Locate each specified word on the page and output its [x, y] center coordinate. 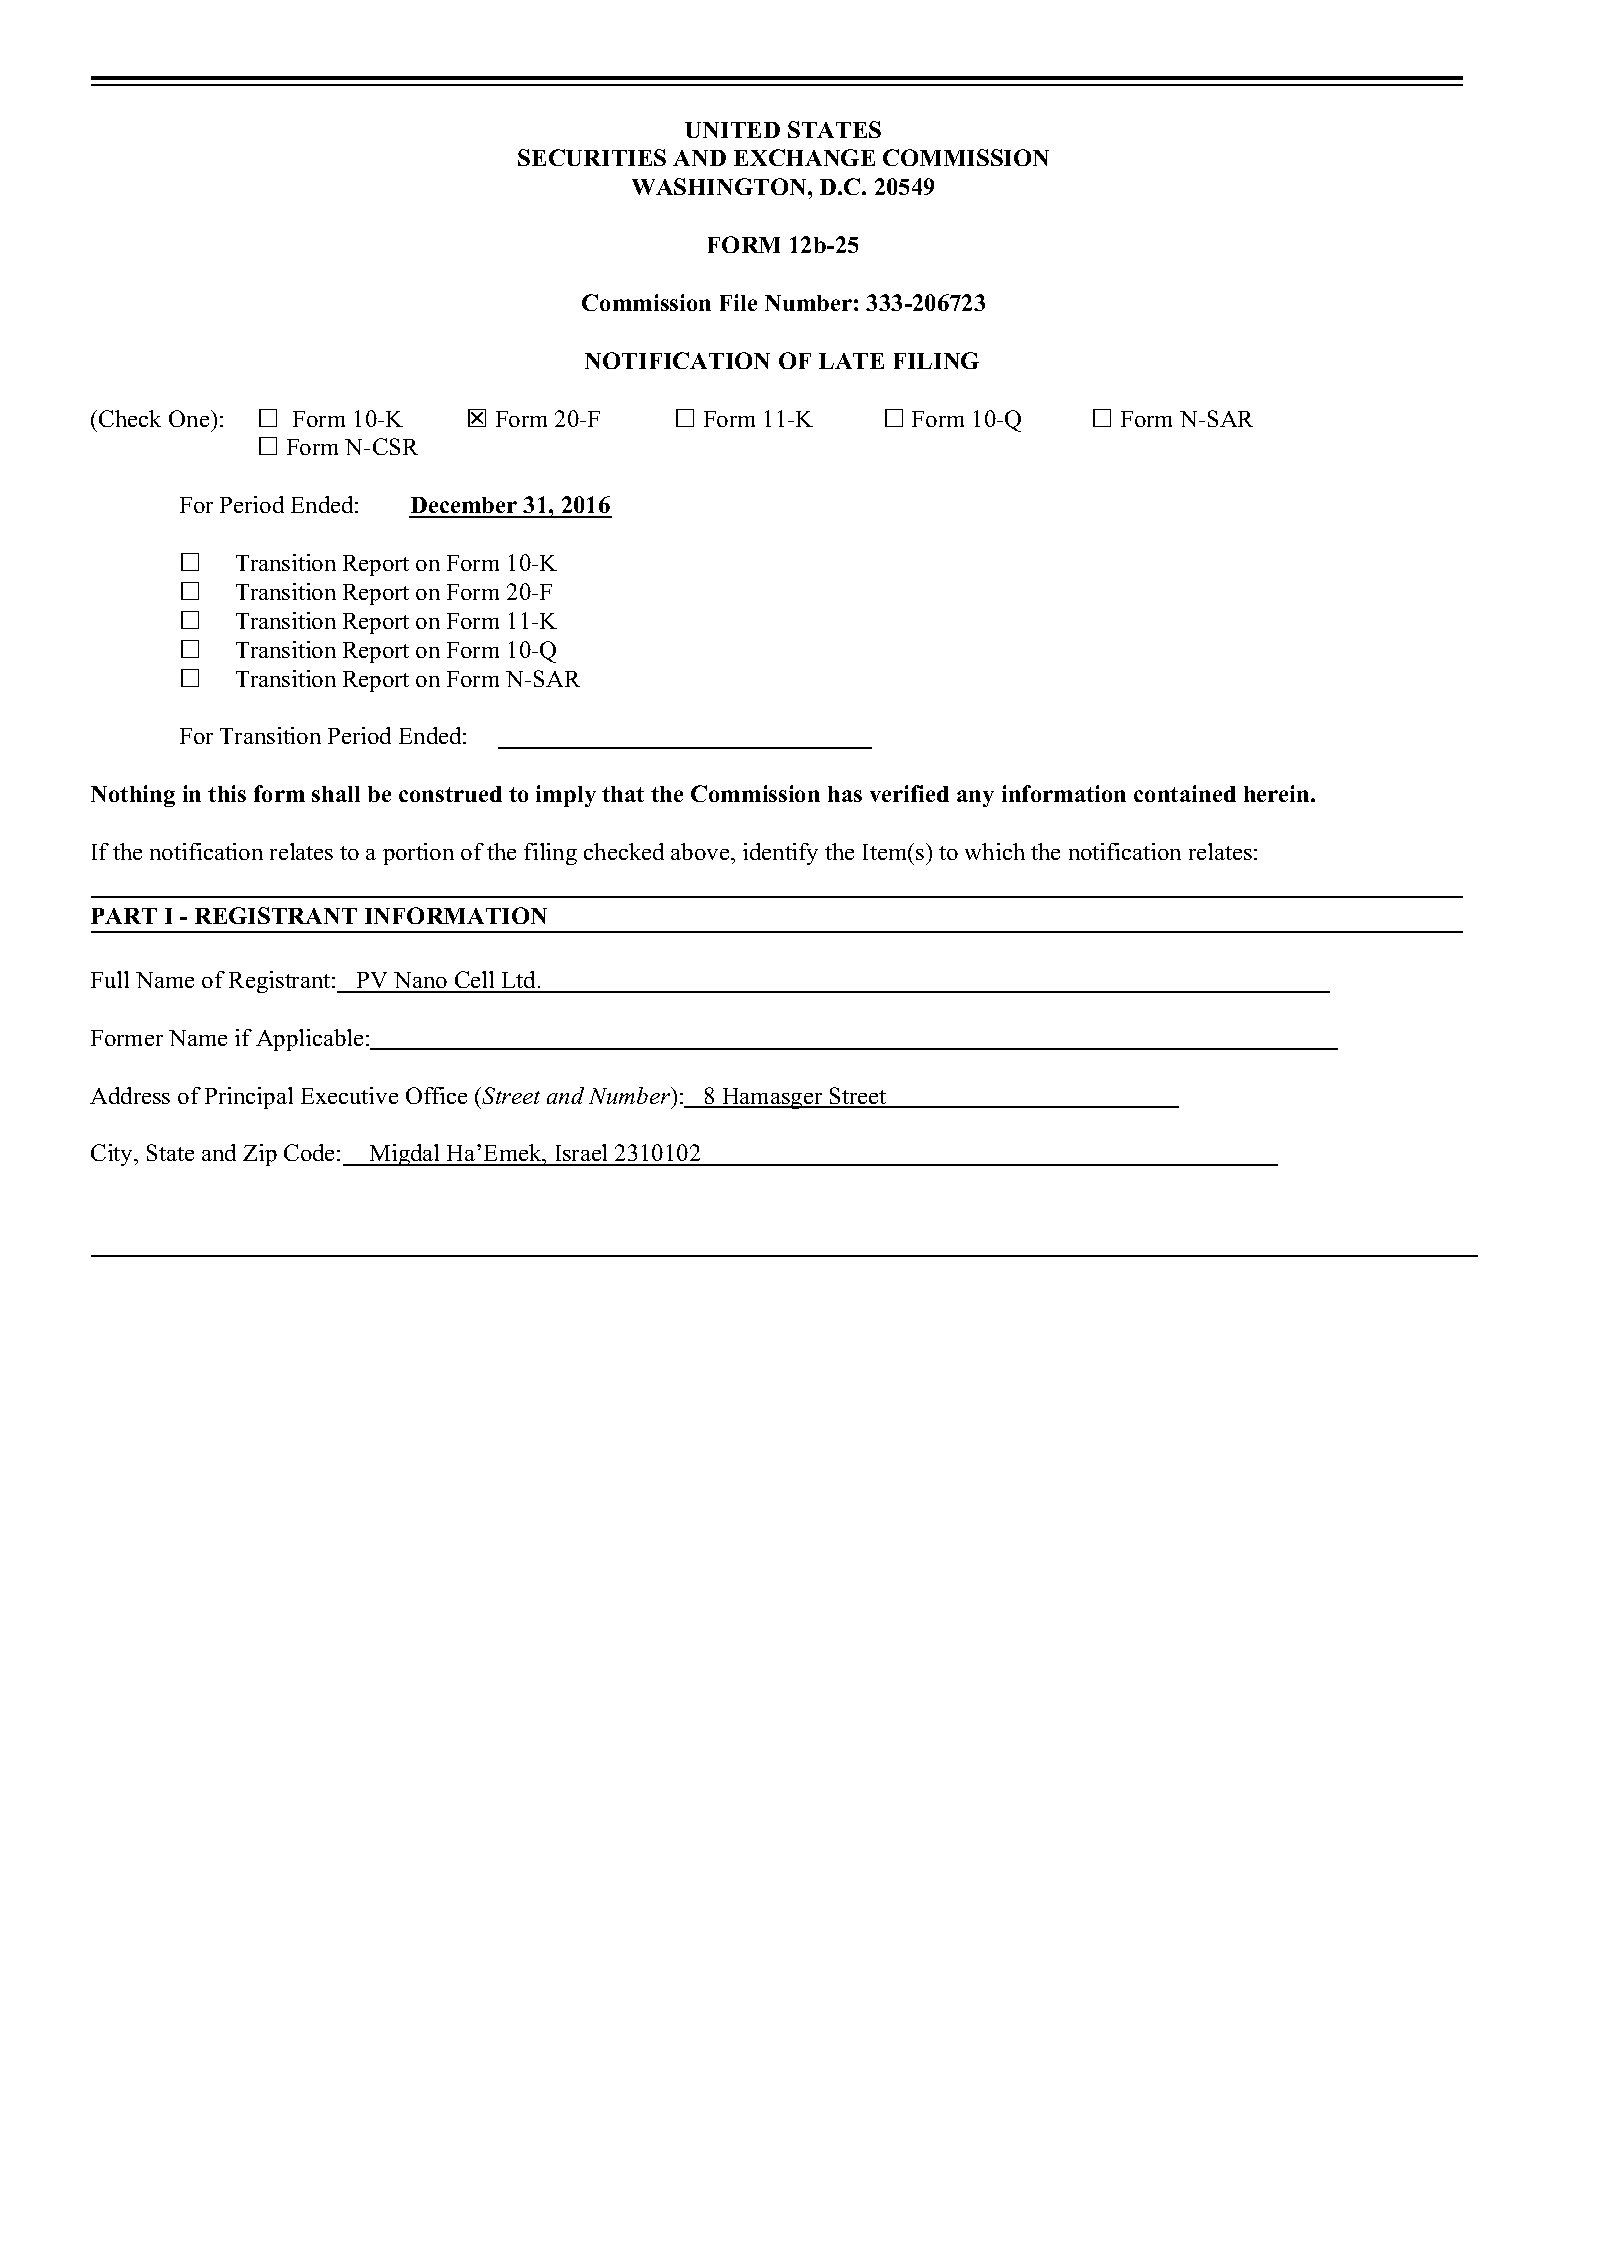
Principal [249, 1098]
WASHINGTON [720, 186]
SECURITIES [592, 157]
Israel [581, 1154]
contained [1185, 793]
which [995, 851]
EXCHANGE [804, 157]
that [623, 794]
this [227, 793]
